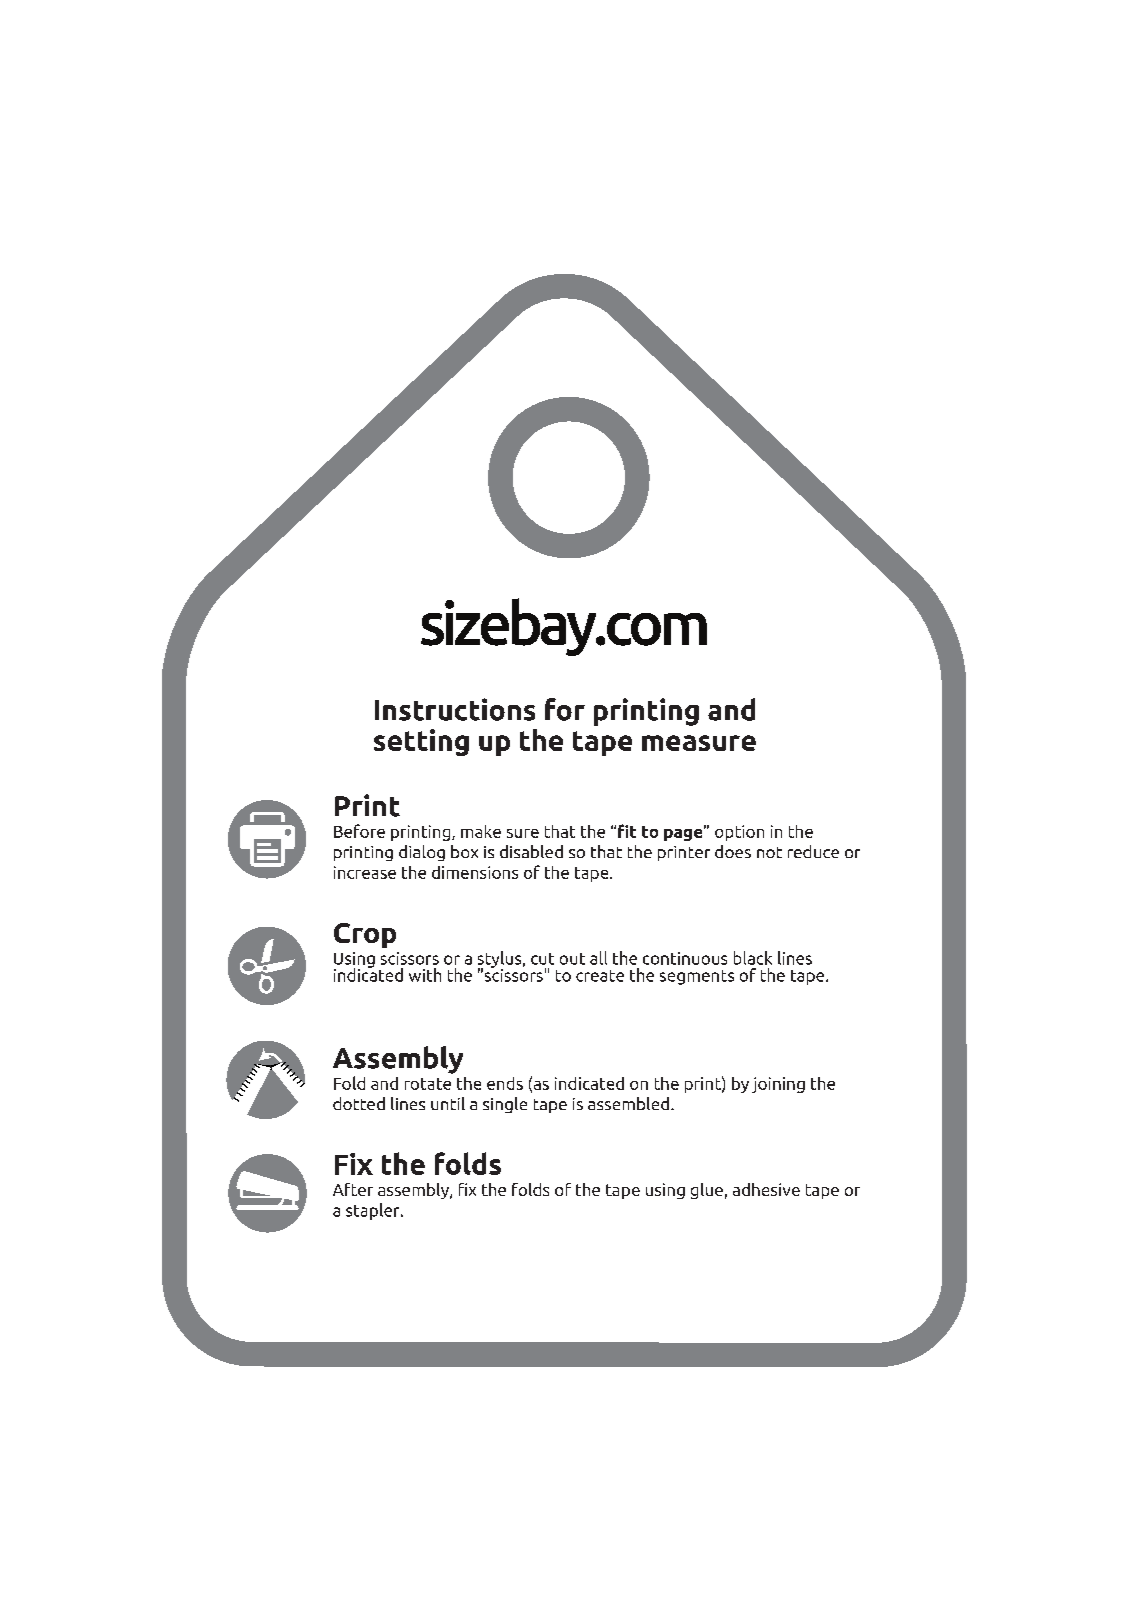 This image has height=1601, width=1132. What do you see at coordinates (766, 1189) in the image?
I see `adhesive` at bounding box center [766, 1189].
